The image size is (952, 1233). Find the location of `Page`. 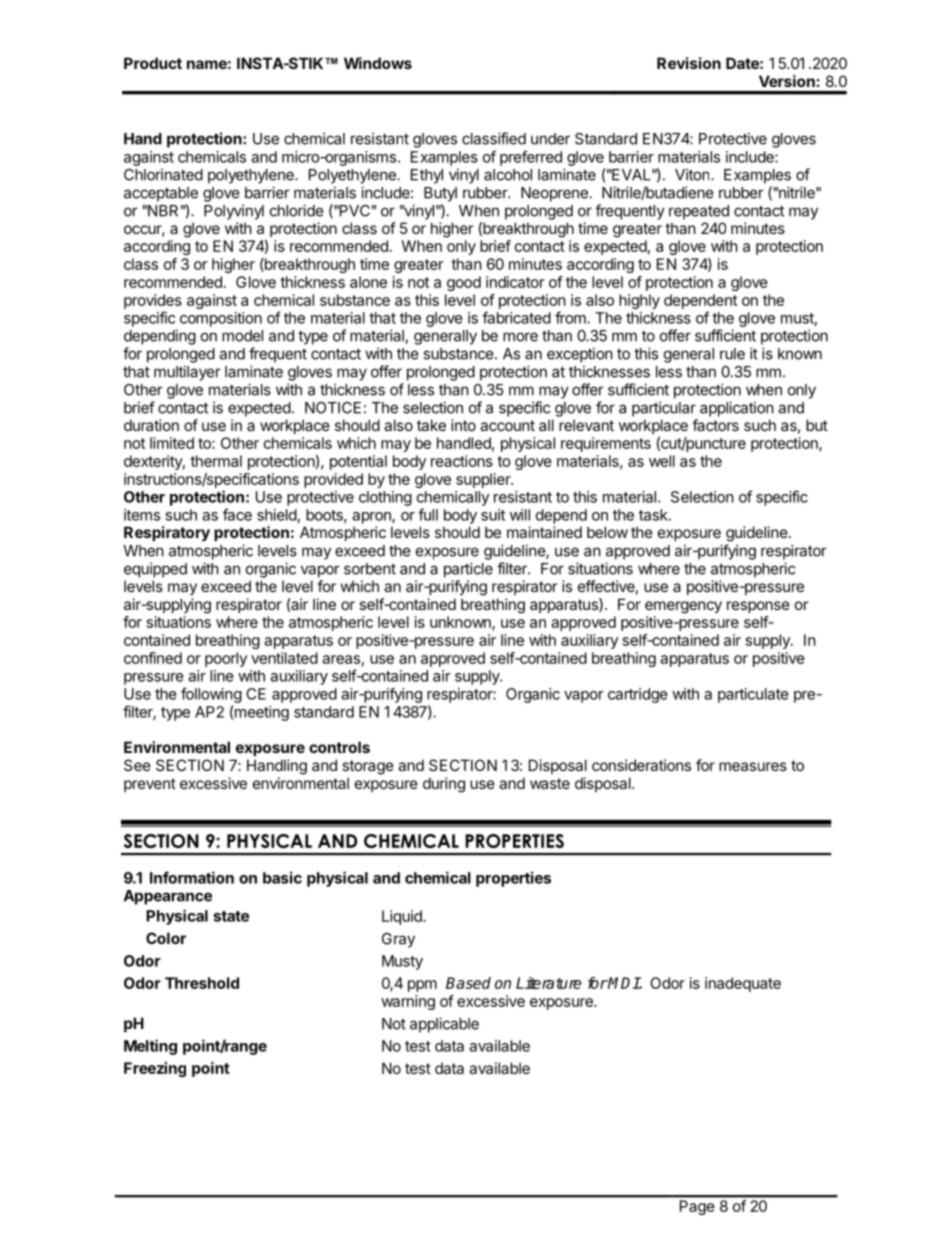

Page is located at coordinates (697, 1207).
